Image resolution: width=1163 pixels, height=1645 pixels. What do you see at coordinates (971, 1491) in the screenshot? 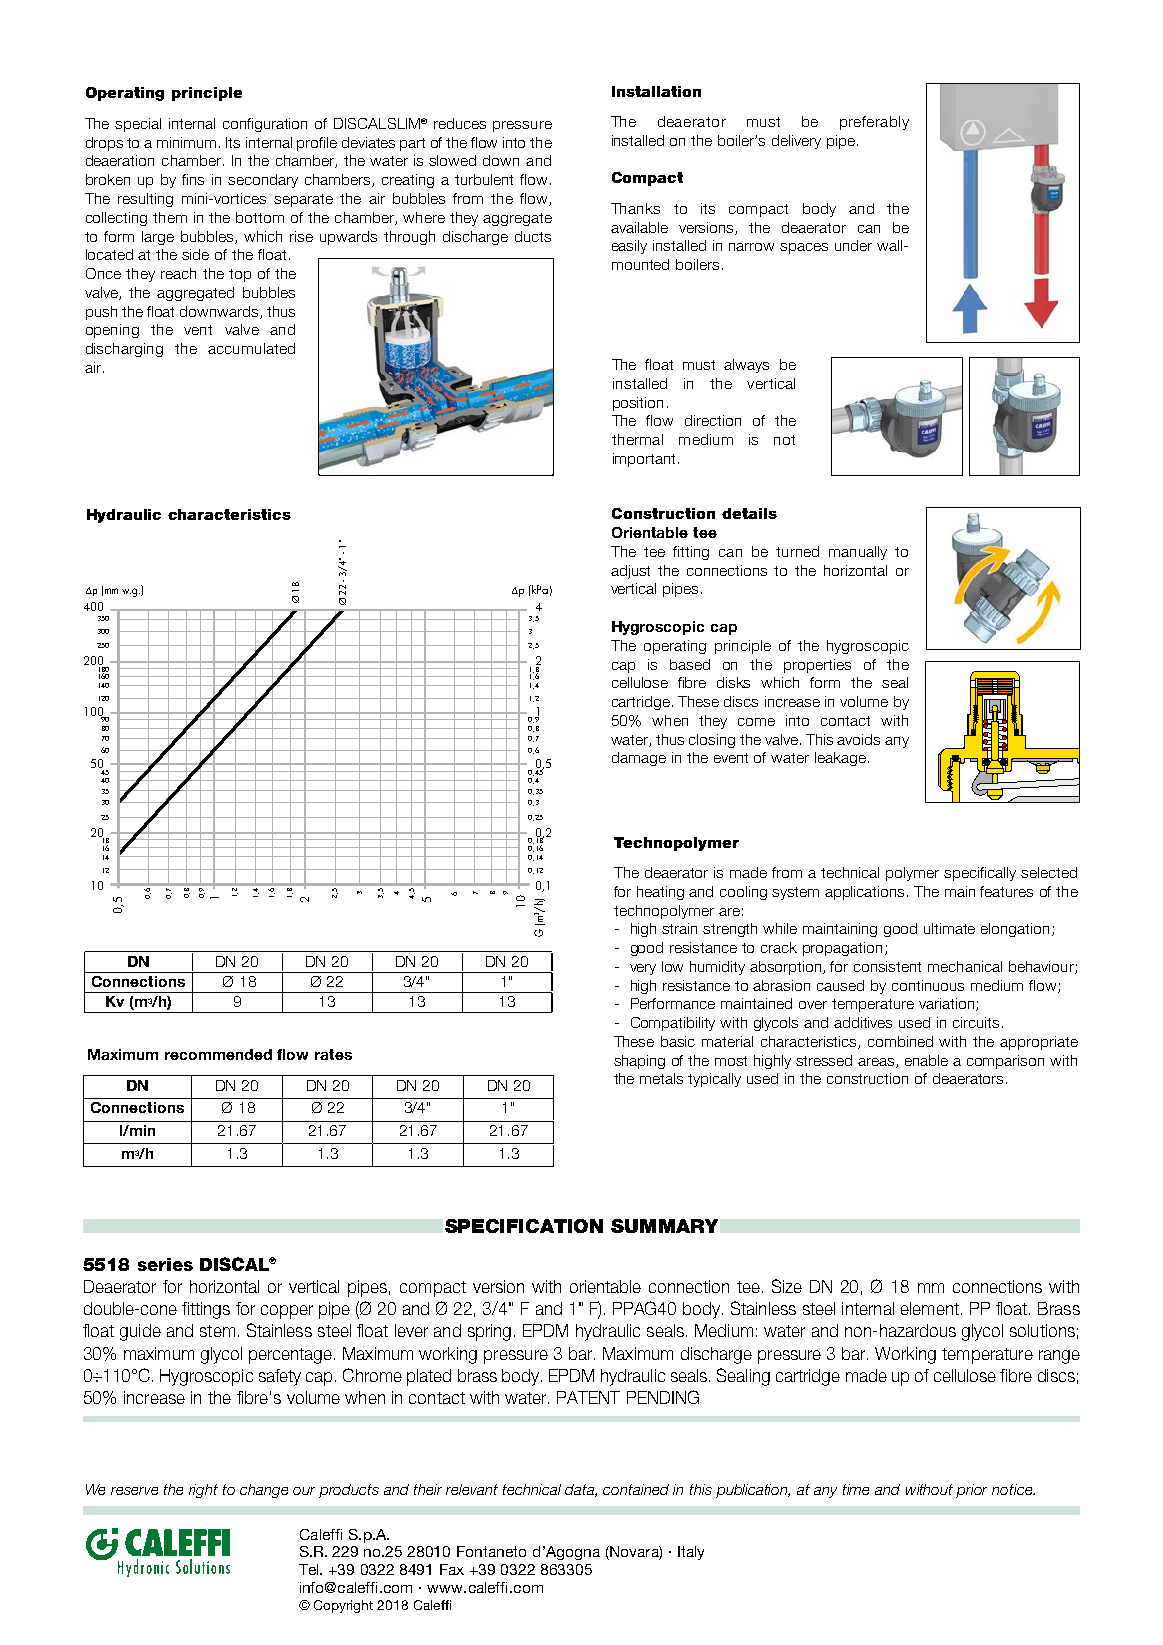
I see `prior` at bounding box center [971, 1491].
